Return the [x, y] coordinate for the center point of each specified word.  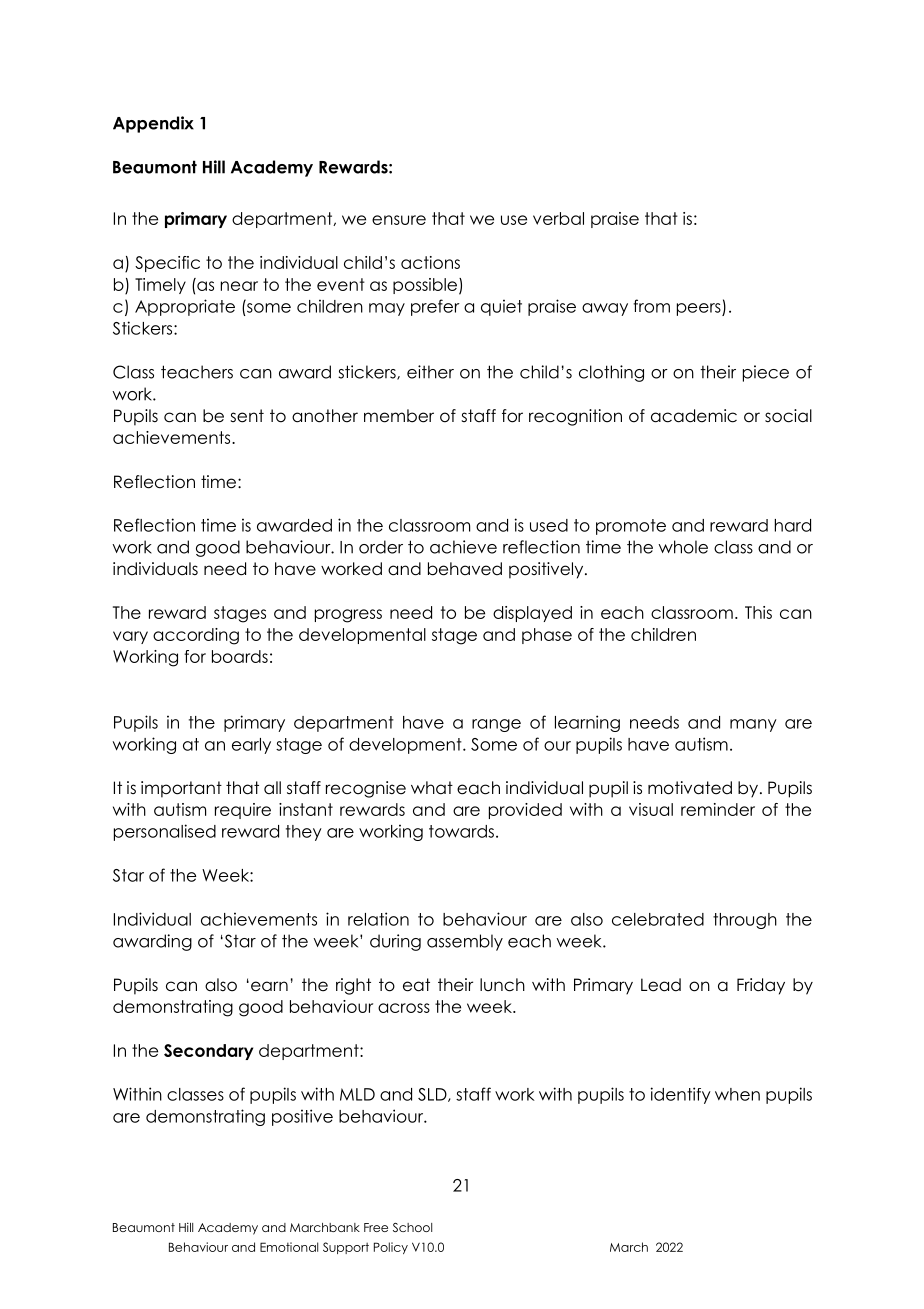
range [496, 725]
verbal [558, 218]
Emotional [289, 1247]
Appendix [153, 124]
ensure [399, 220]
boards [240, 656]
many [753, 725]
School [412, 1227]
